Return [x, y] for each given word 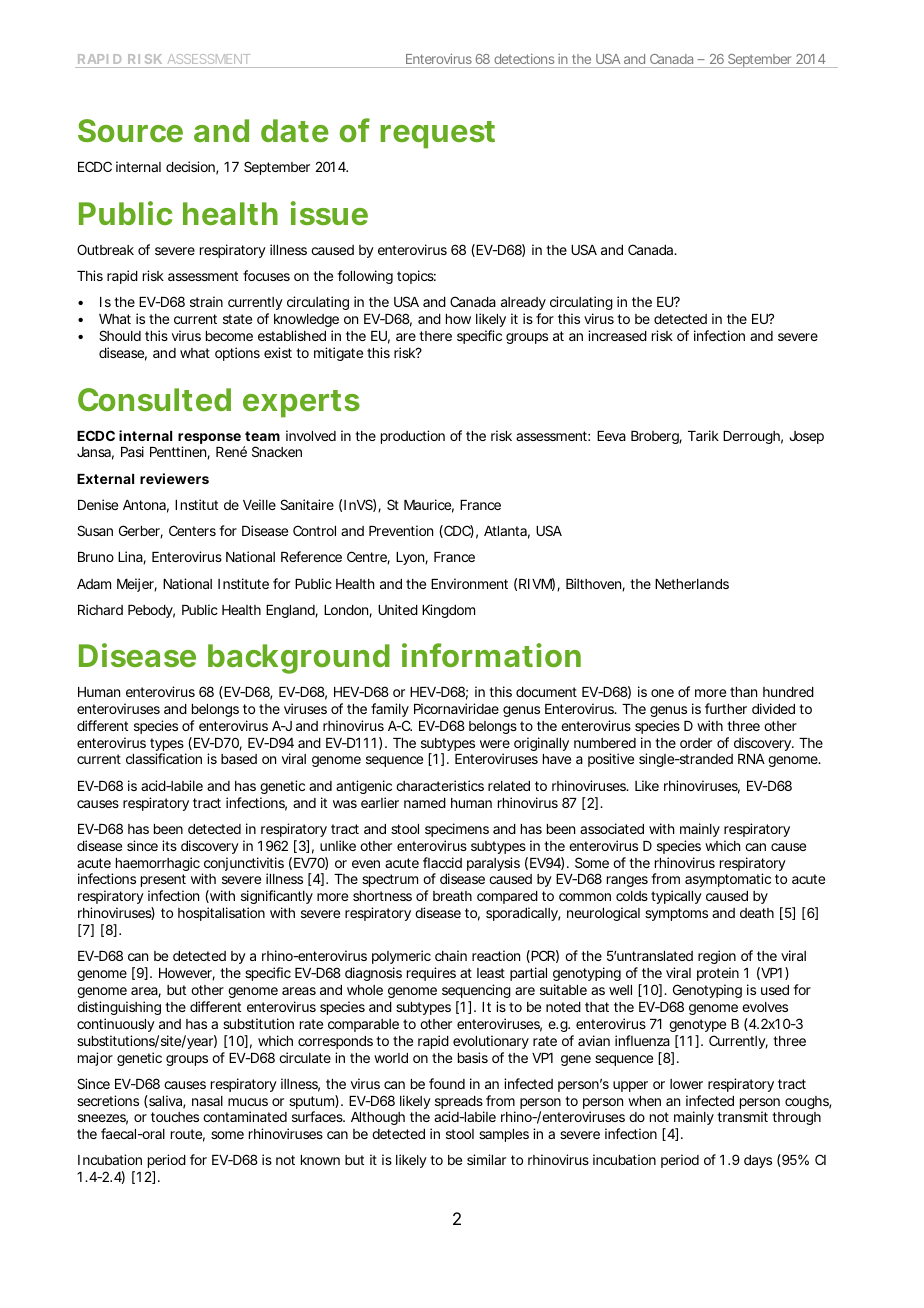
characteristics [440, 785]
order [696, 743]
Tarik [703, 435]
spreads [459, 1104]
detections [524, 59]
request [438, 135]
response [209, 440]
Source [130, 130]
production [413, 437]
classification [164, 758]
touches [175, 1117]
